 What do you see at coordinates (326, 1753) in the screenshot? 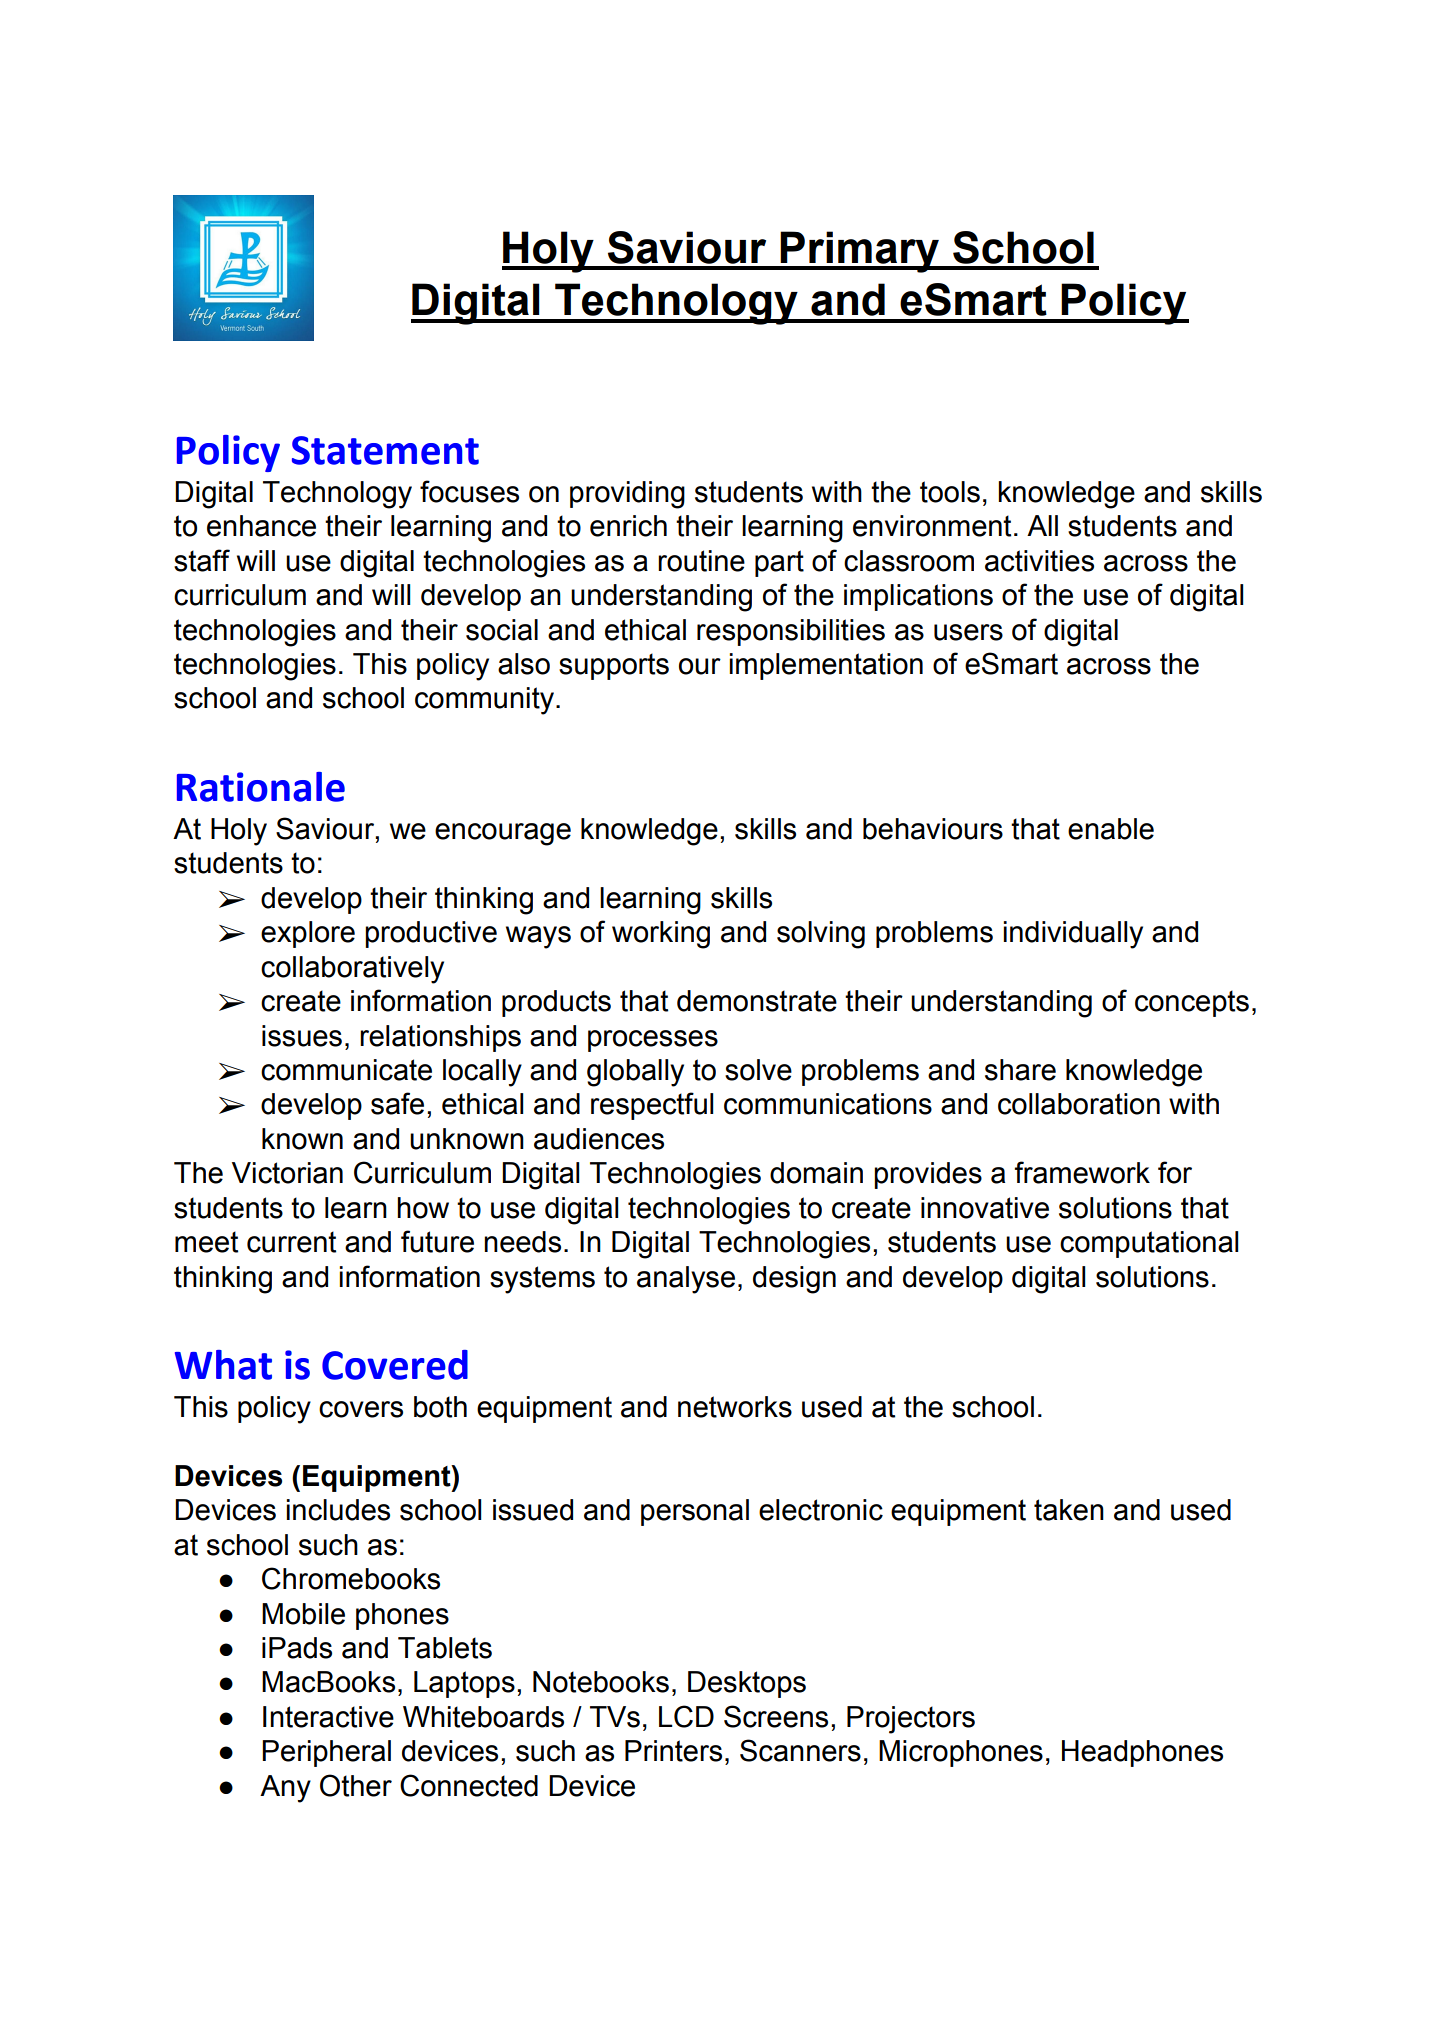
I see `Peripheral` at bounding box center [326, 1753].
